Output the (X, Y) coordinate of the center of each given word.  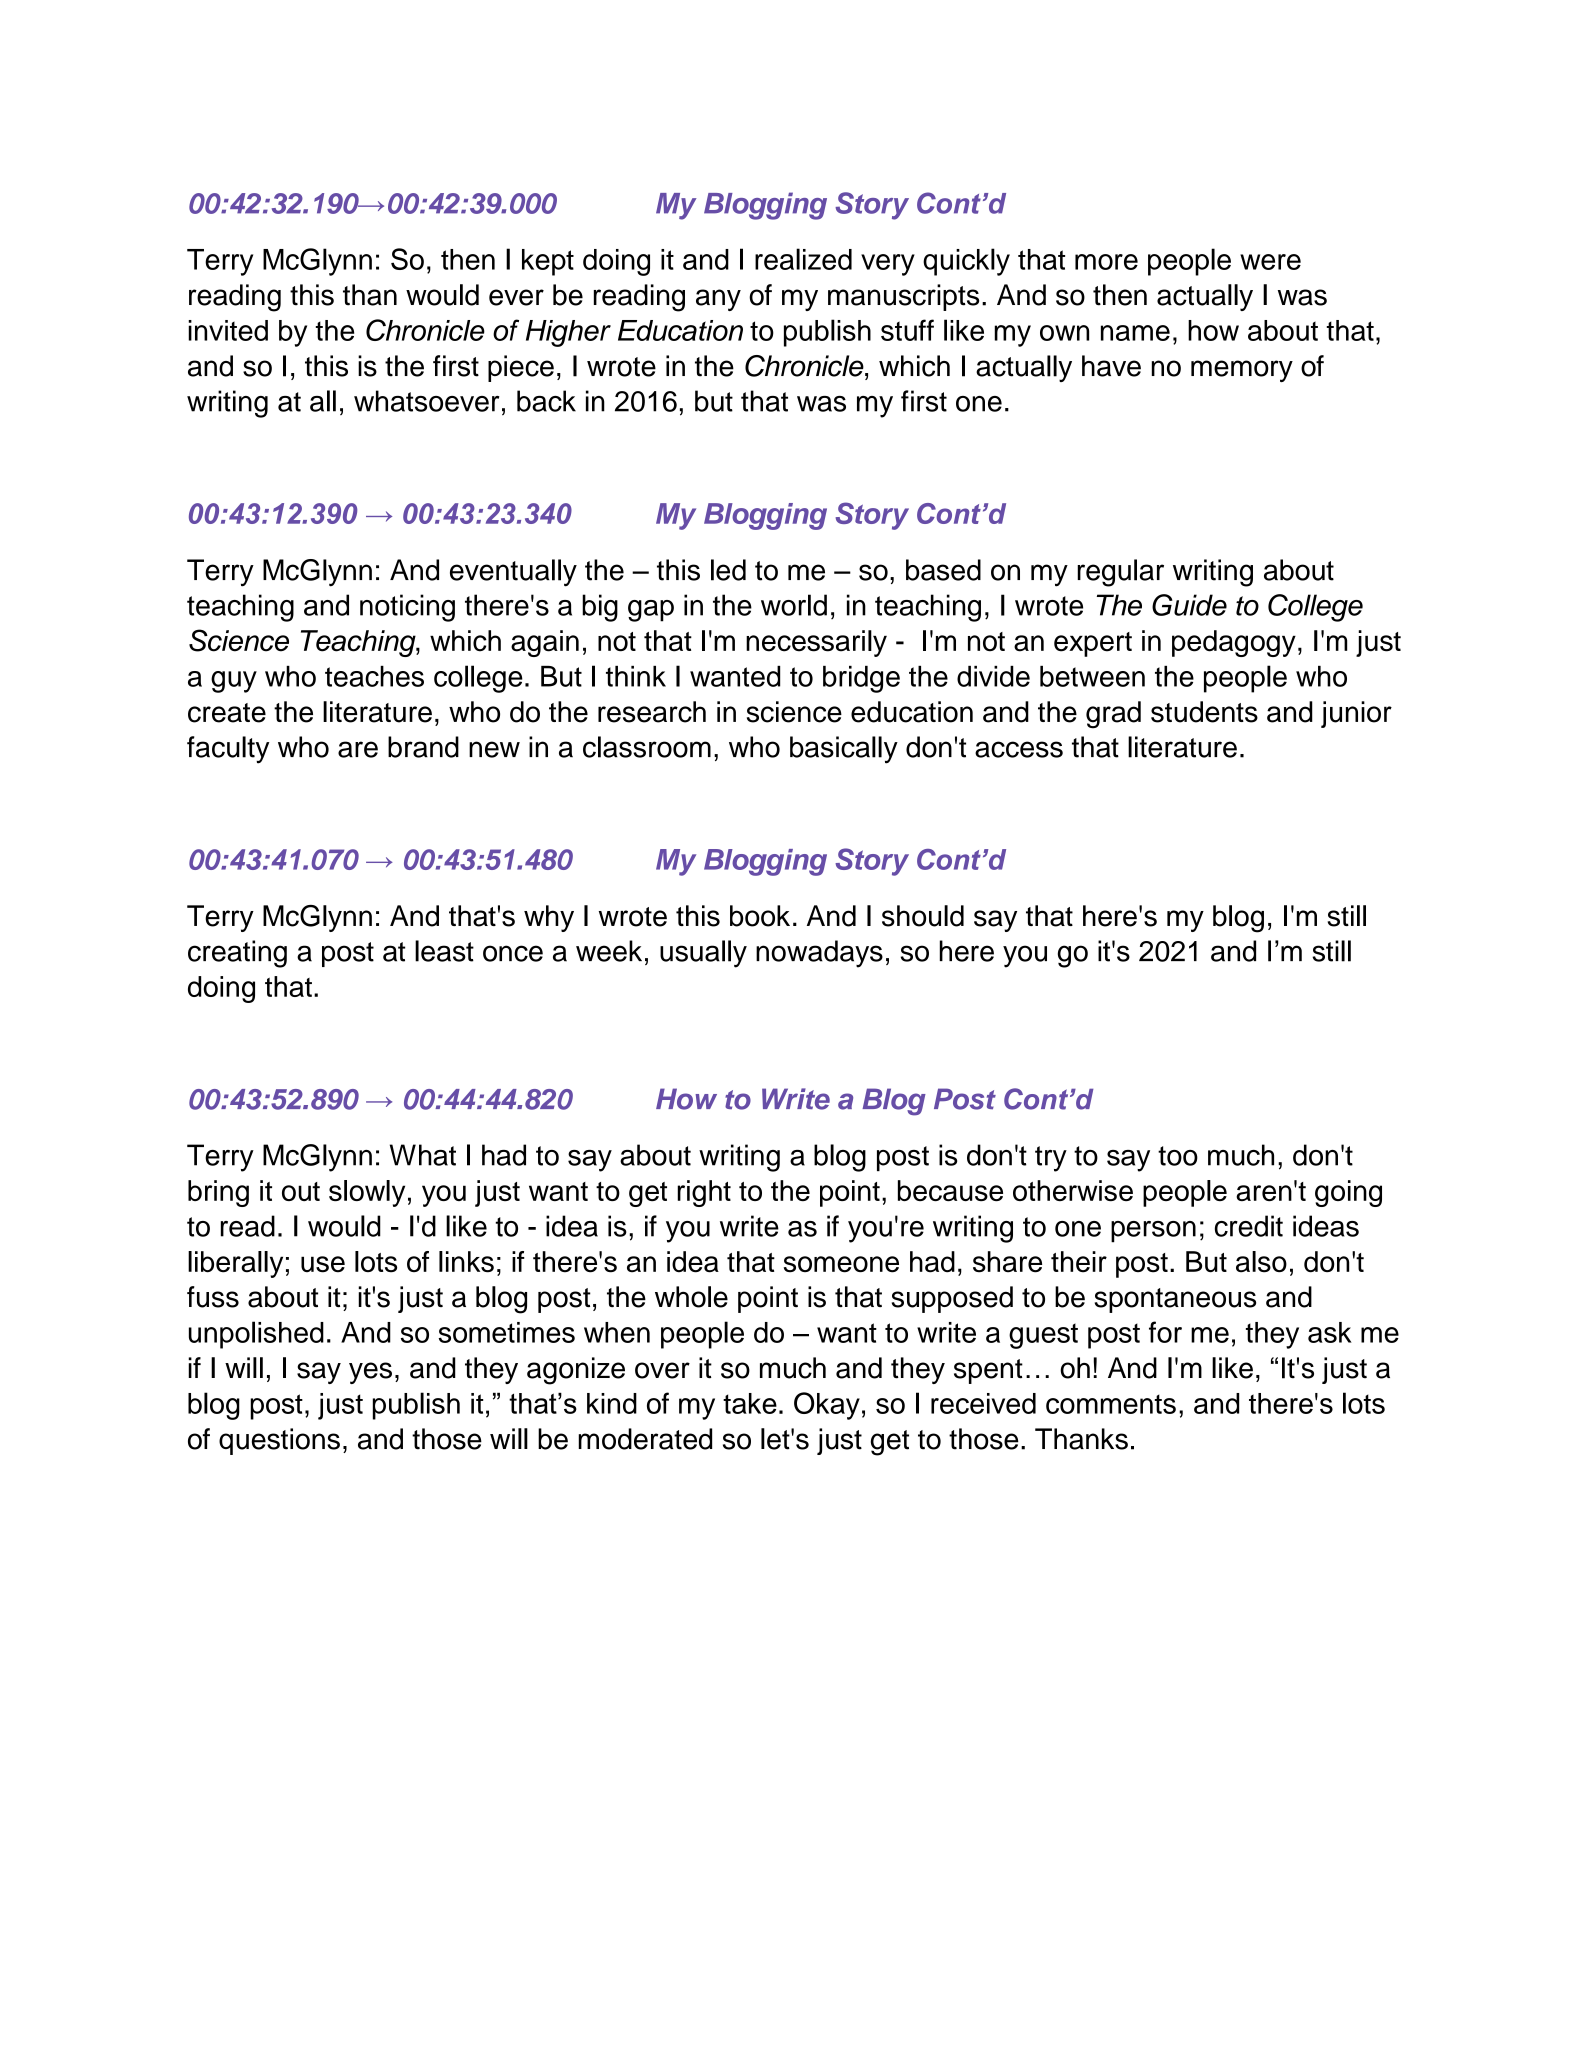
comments (1111, 1404)
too (1178, 1156)
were (1270, 262)
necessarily (816, 643)
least (444, 951)
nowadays (819, 954)
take (750, 1403)
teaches (374, 676)
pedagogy (1234, 643)
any (718, 300)
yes (370, 1373)
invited (228, 330)
